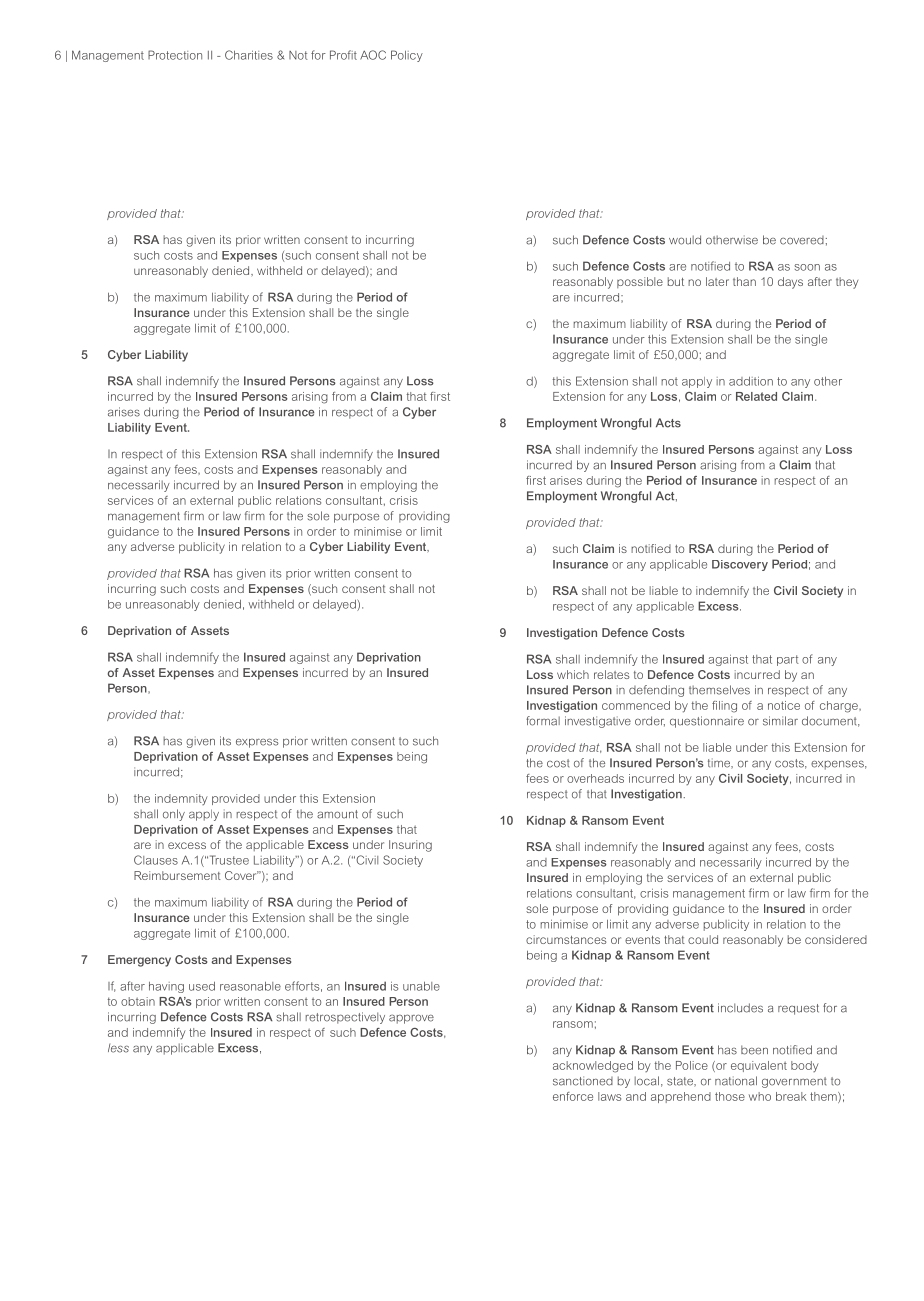 The width and height of the page is (924, 1301). What do you see at coordinates (759, 1066) in the page?
I see `equivalent` at bounding box center [759, 1066].
